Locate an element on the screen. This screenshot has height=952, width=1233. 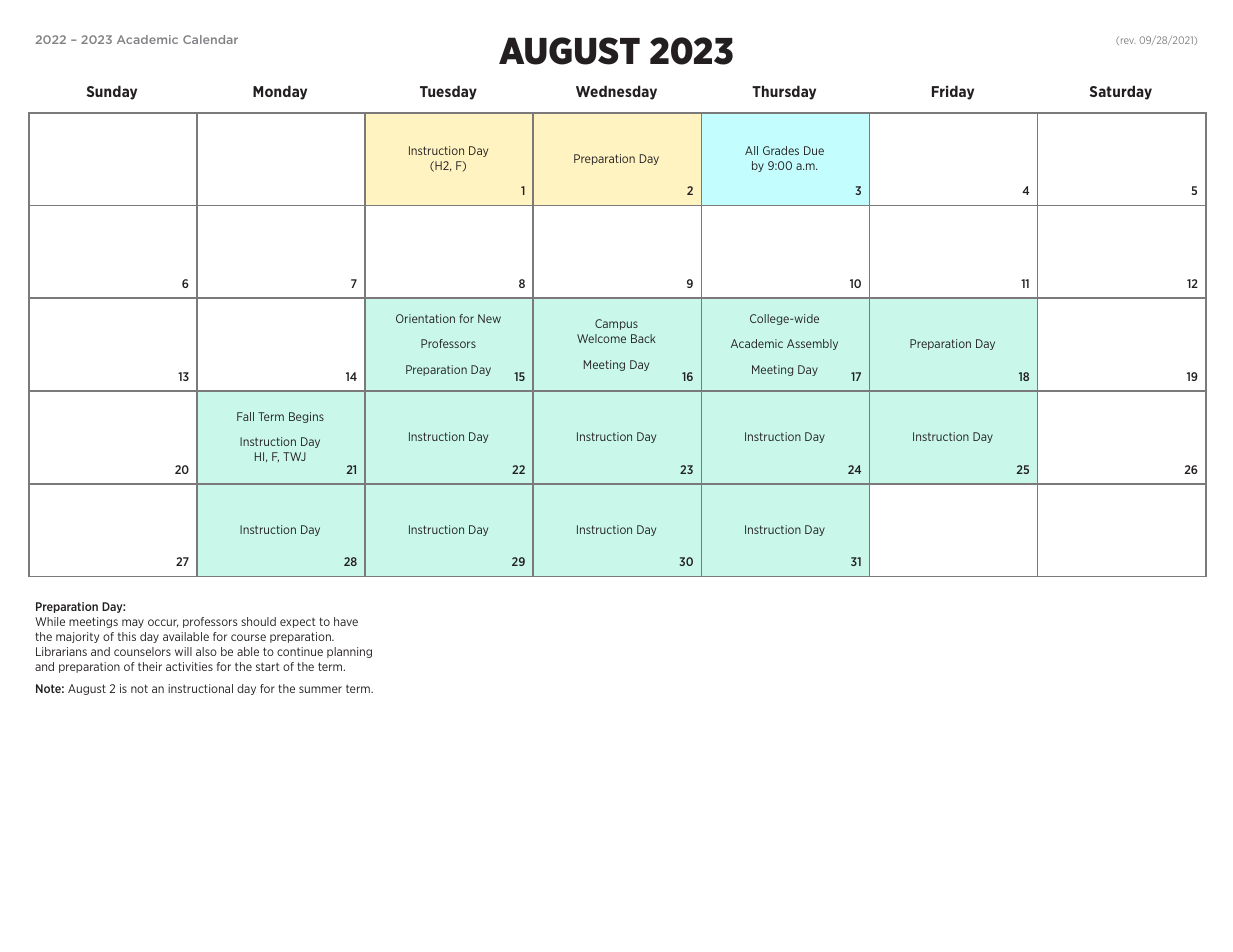
Welcome is located at coordinates (601, 338).
